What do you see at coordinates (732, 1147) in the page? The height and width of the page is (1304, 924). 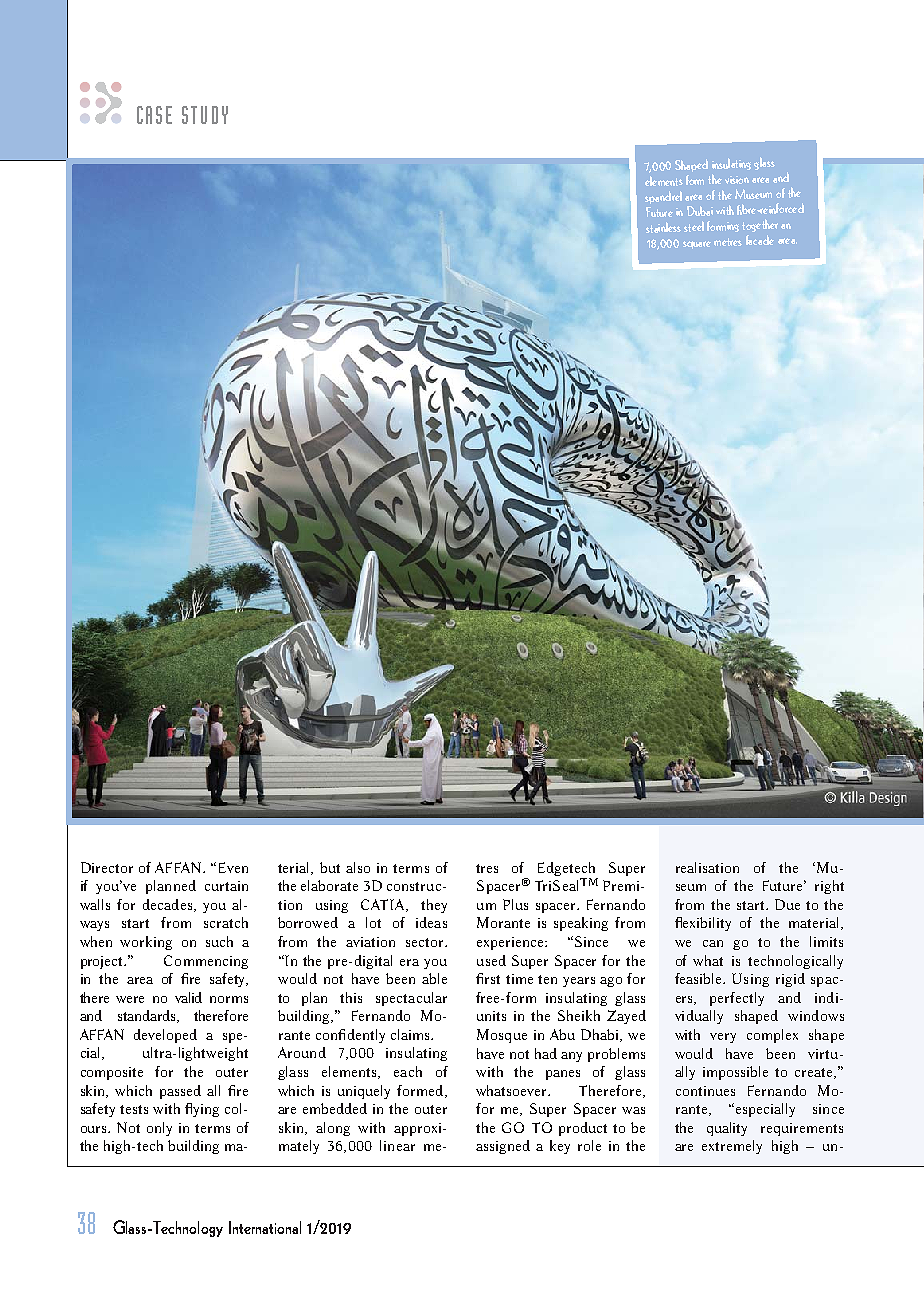 I see `extremely` at bounding box center [732, 1147].
